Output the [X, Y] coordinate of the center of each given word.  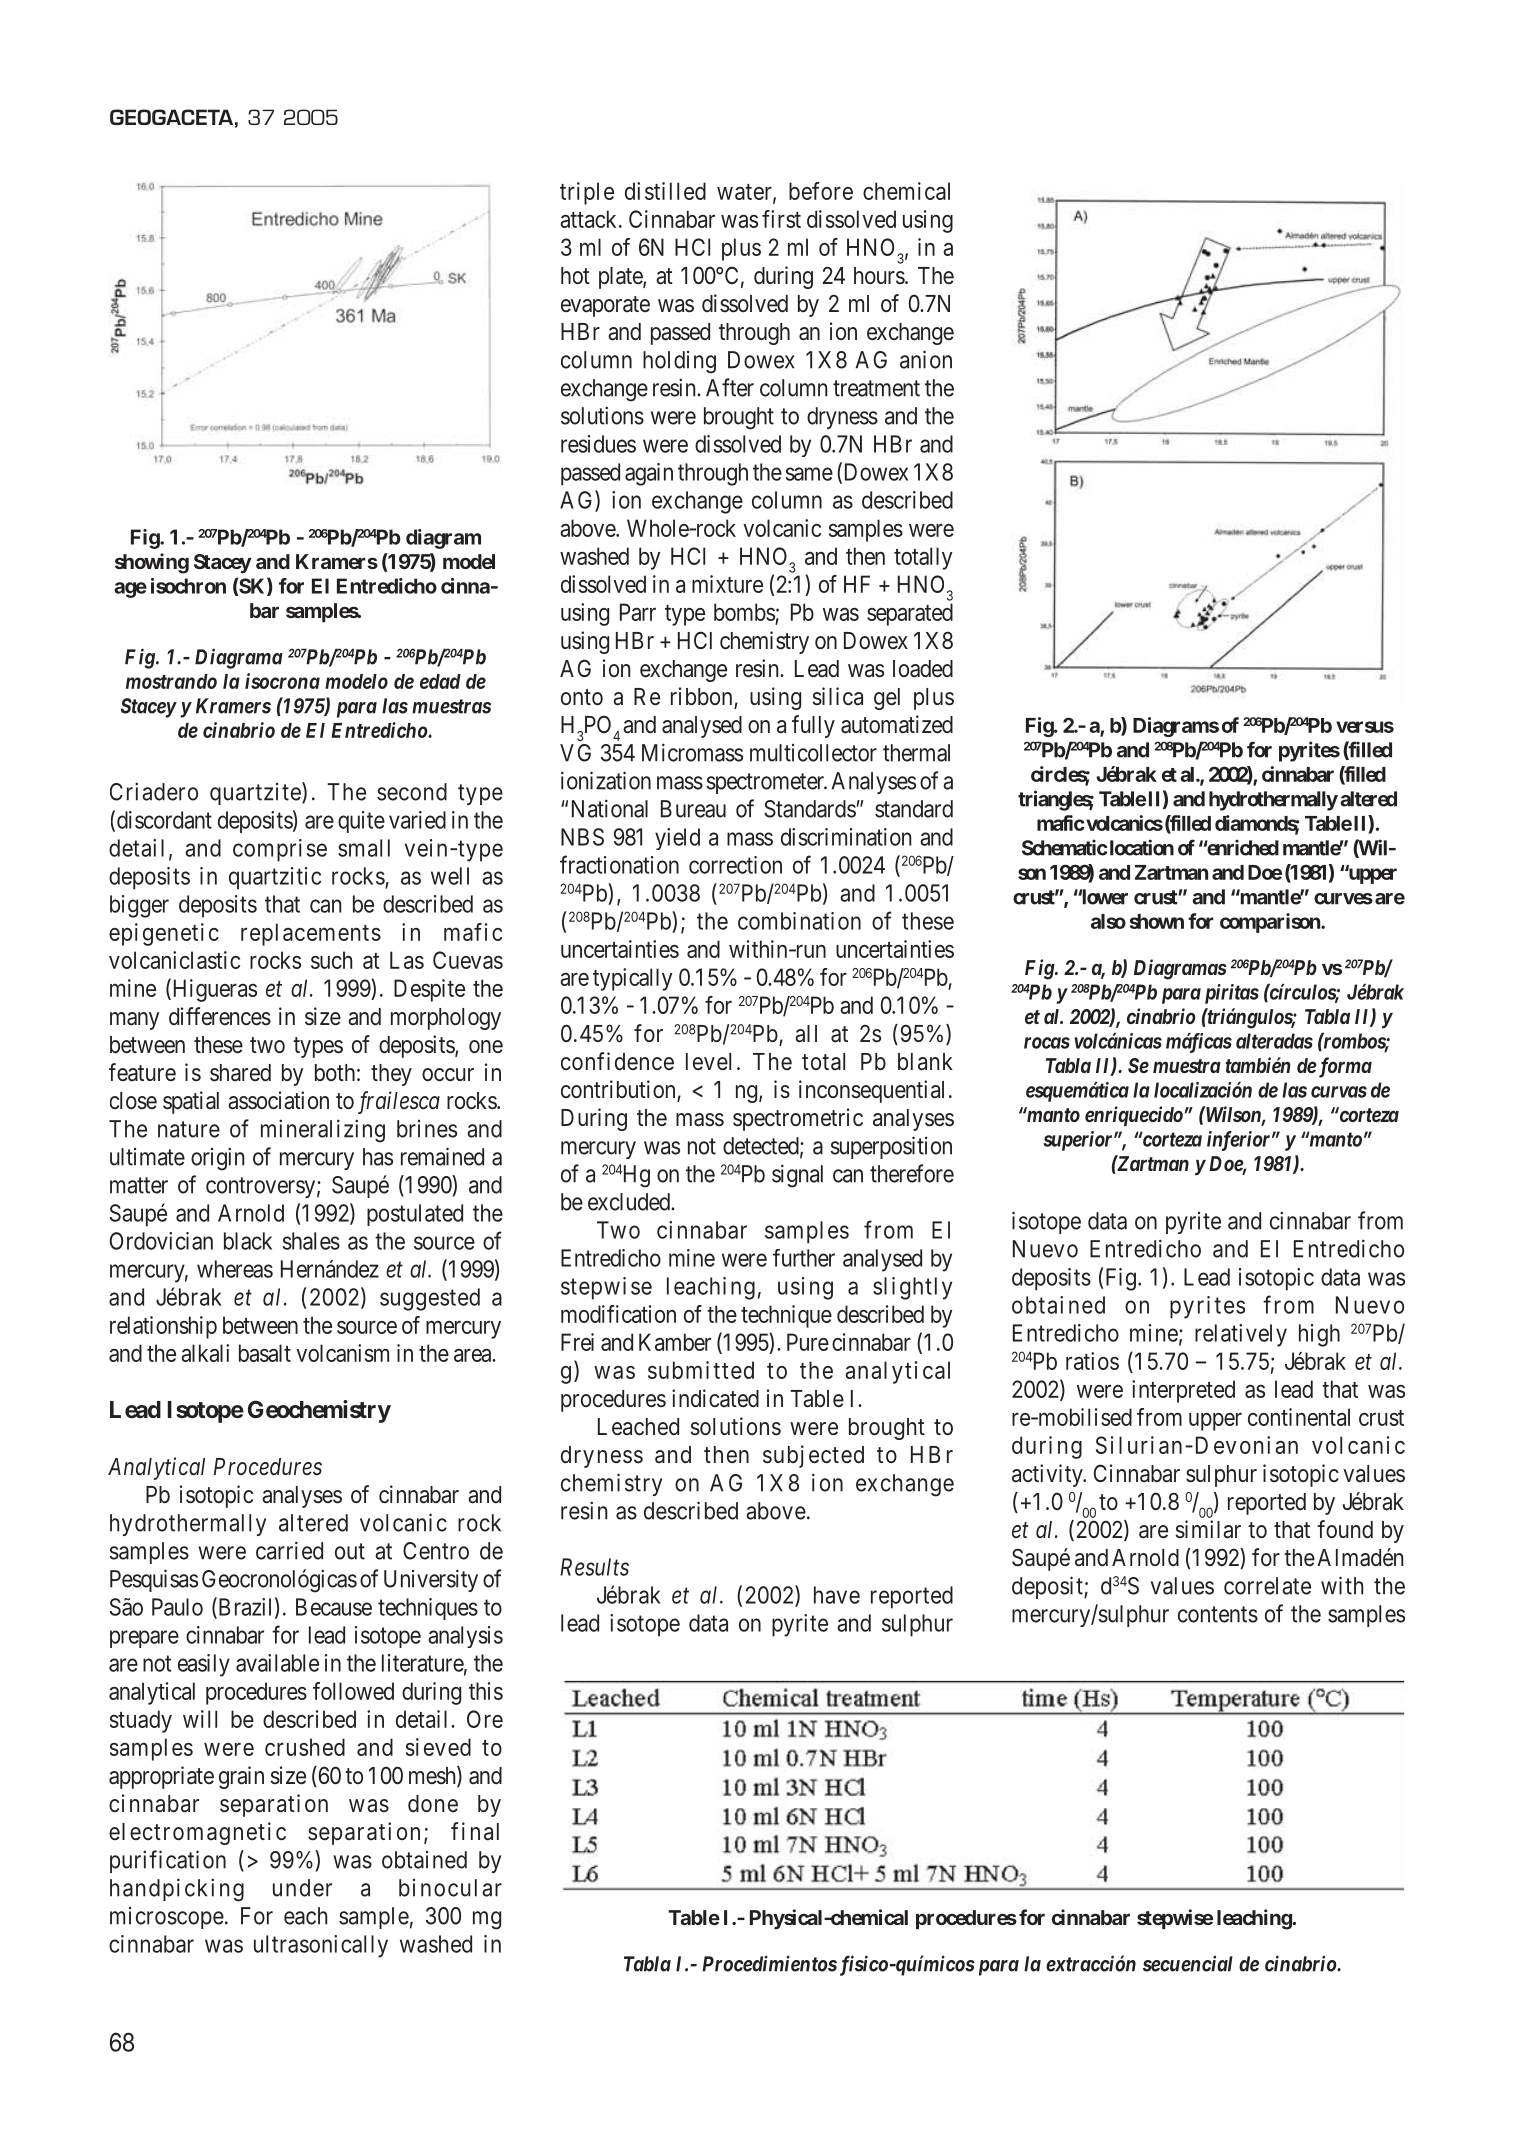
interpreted [1183, 1391]
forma [1344, 1067]
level [708, 1062]
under [302, 1888]
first [781, 219]
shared [240, 1073]
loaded [923, 669]
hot [575, 275]
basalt [265, 1353]
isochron [188, 586]
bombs [745, 613]
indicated [715, 1398]
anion [926, 359]
